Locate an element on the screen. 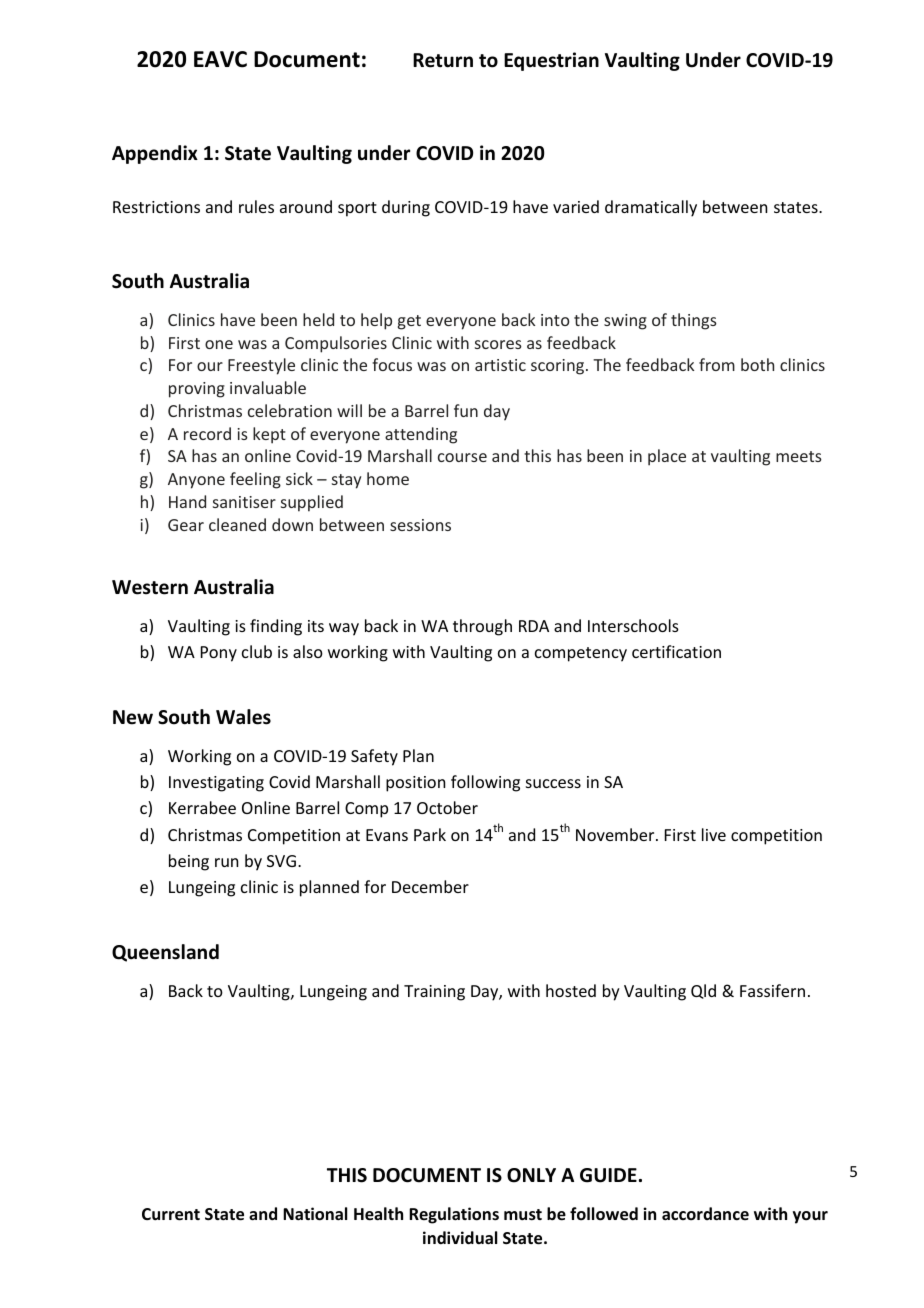 Image resolution: width=924 pixels, height=1308 pixels. Appendix is located at coordinates (155, 154).
